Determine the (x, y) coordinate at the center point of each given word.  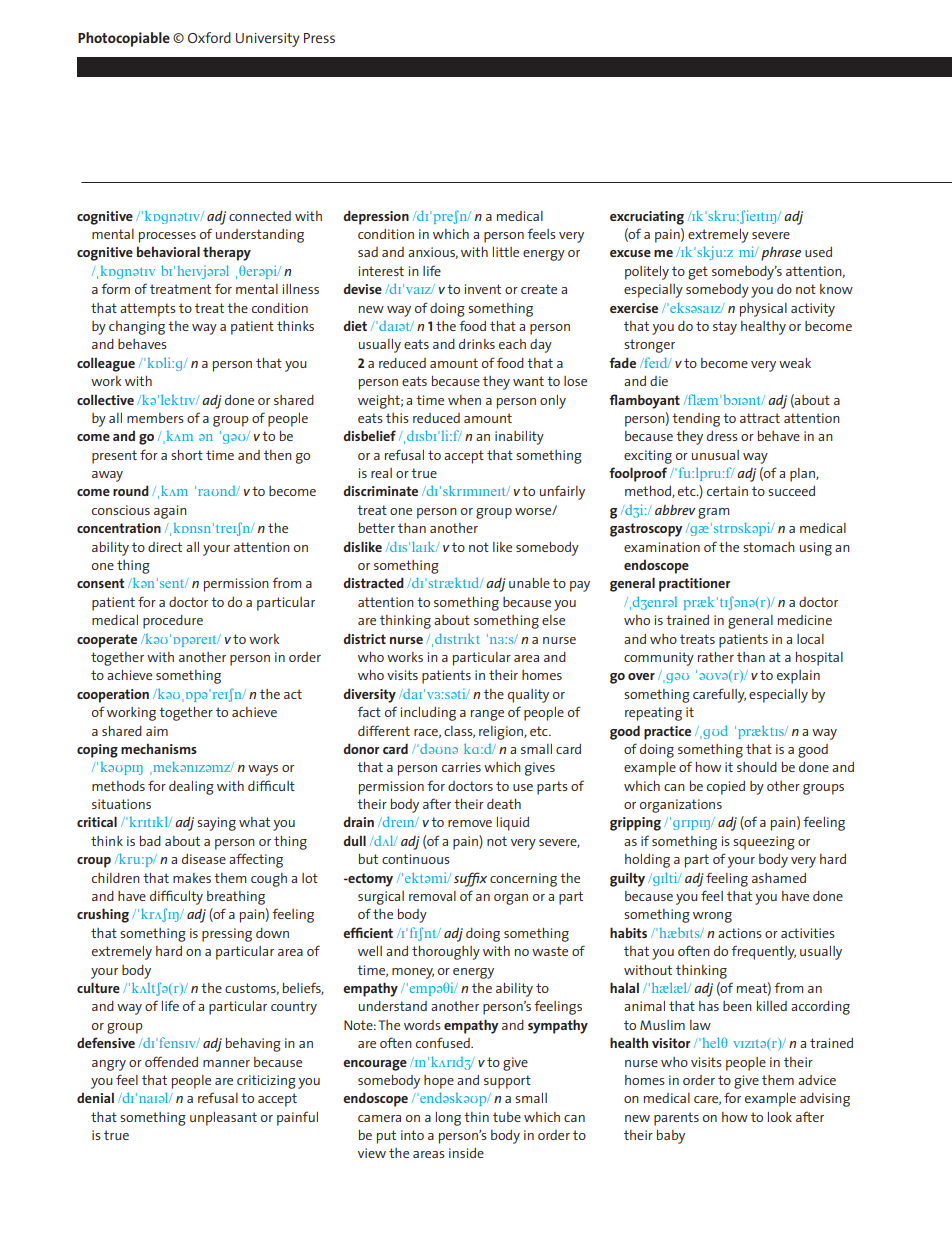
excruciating (647, 218)
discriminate (380, 490)
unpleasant (223, 1119)
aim (157, 731)
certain (727, 491)
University (268, 40)
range (487, 715)
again (170, 512)
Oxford (209, 37)
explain (798, 677)
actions (740, 933)
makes (192, 878)
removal (432, 896)
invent (483, 289)
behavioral (168, 251)
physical (763, 310)
